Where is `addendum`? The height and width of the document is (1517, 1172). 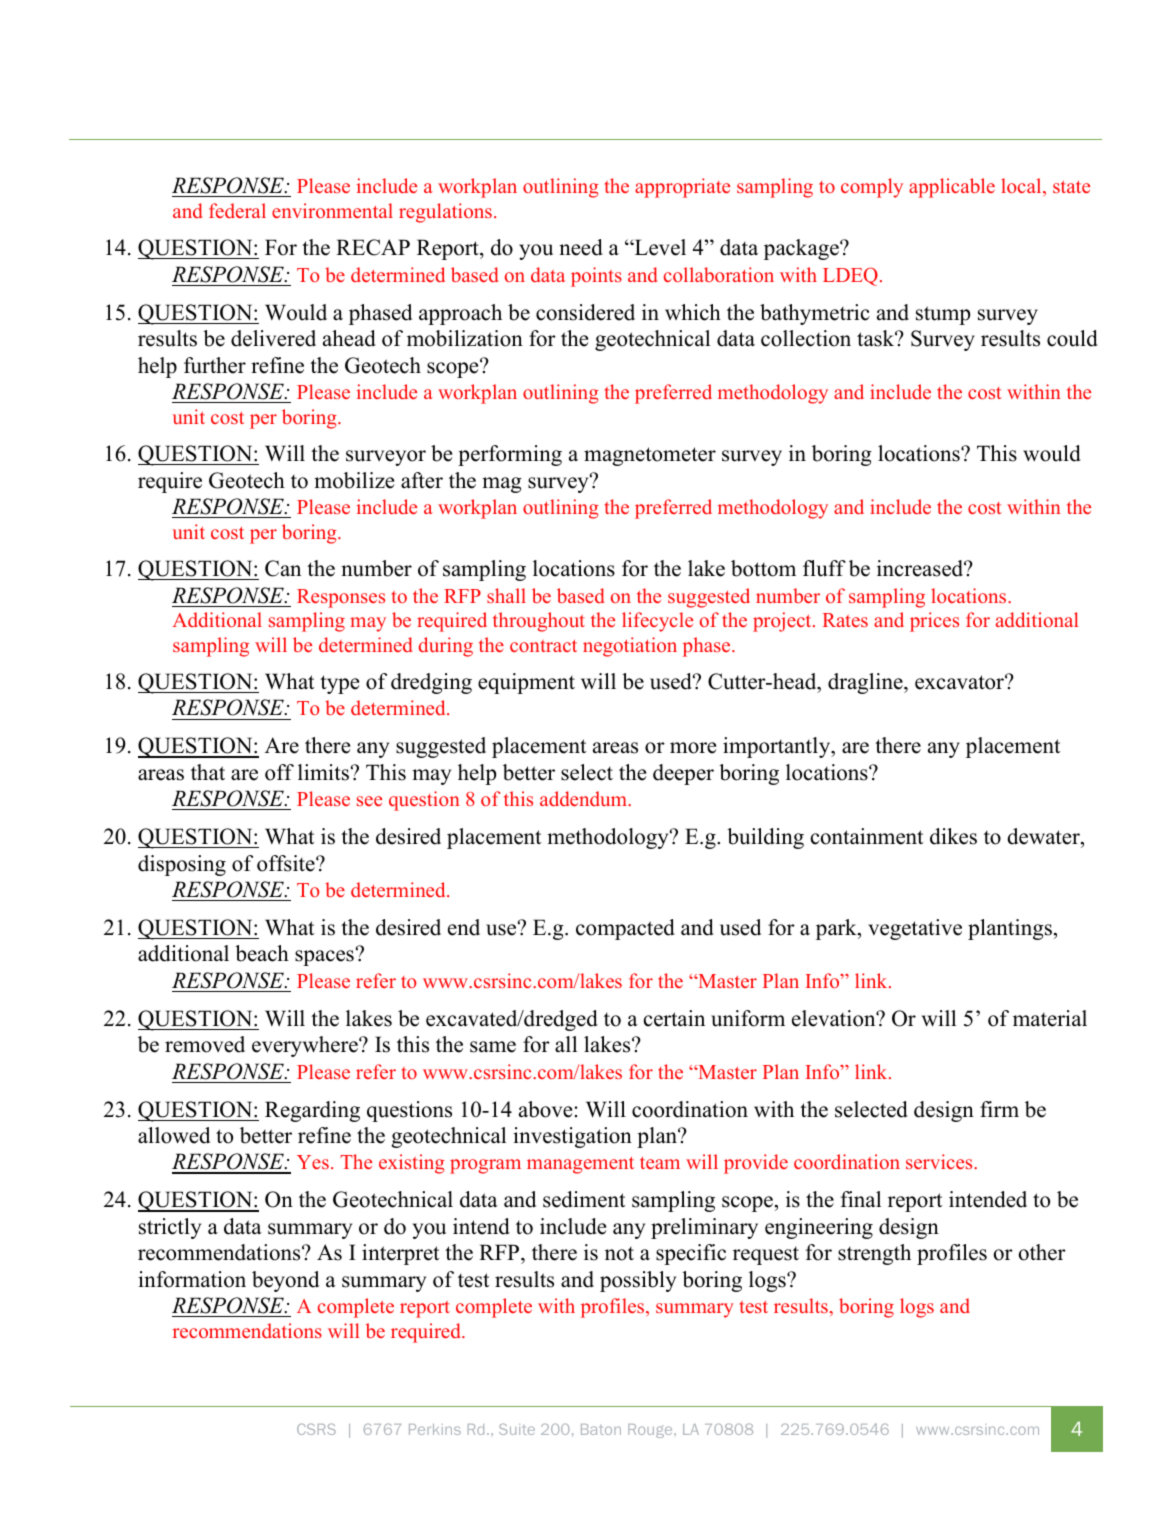 addendum is located at coordinates (584, 798).
